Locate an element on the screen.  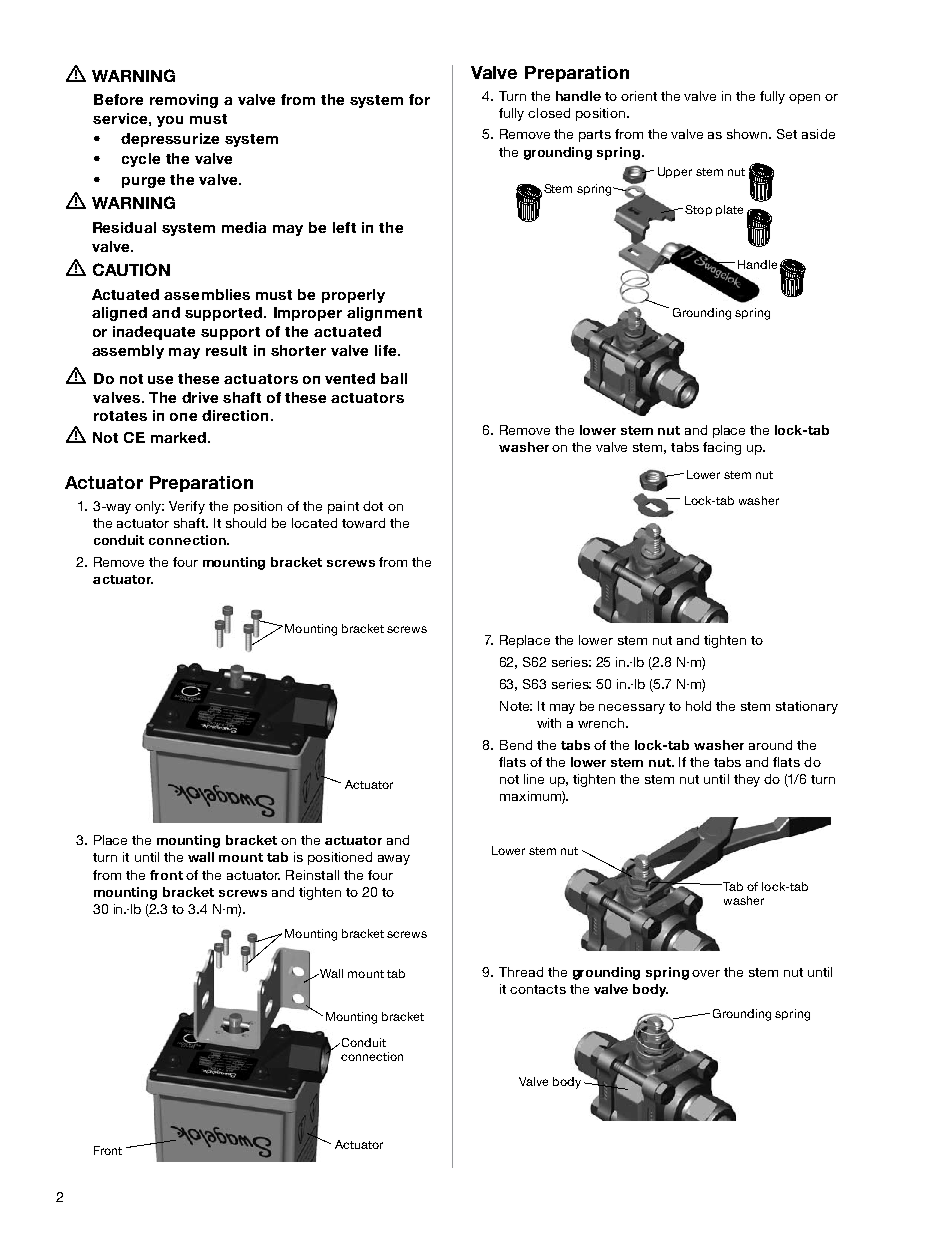
they is located at coordinates (747, 780).
